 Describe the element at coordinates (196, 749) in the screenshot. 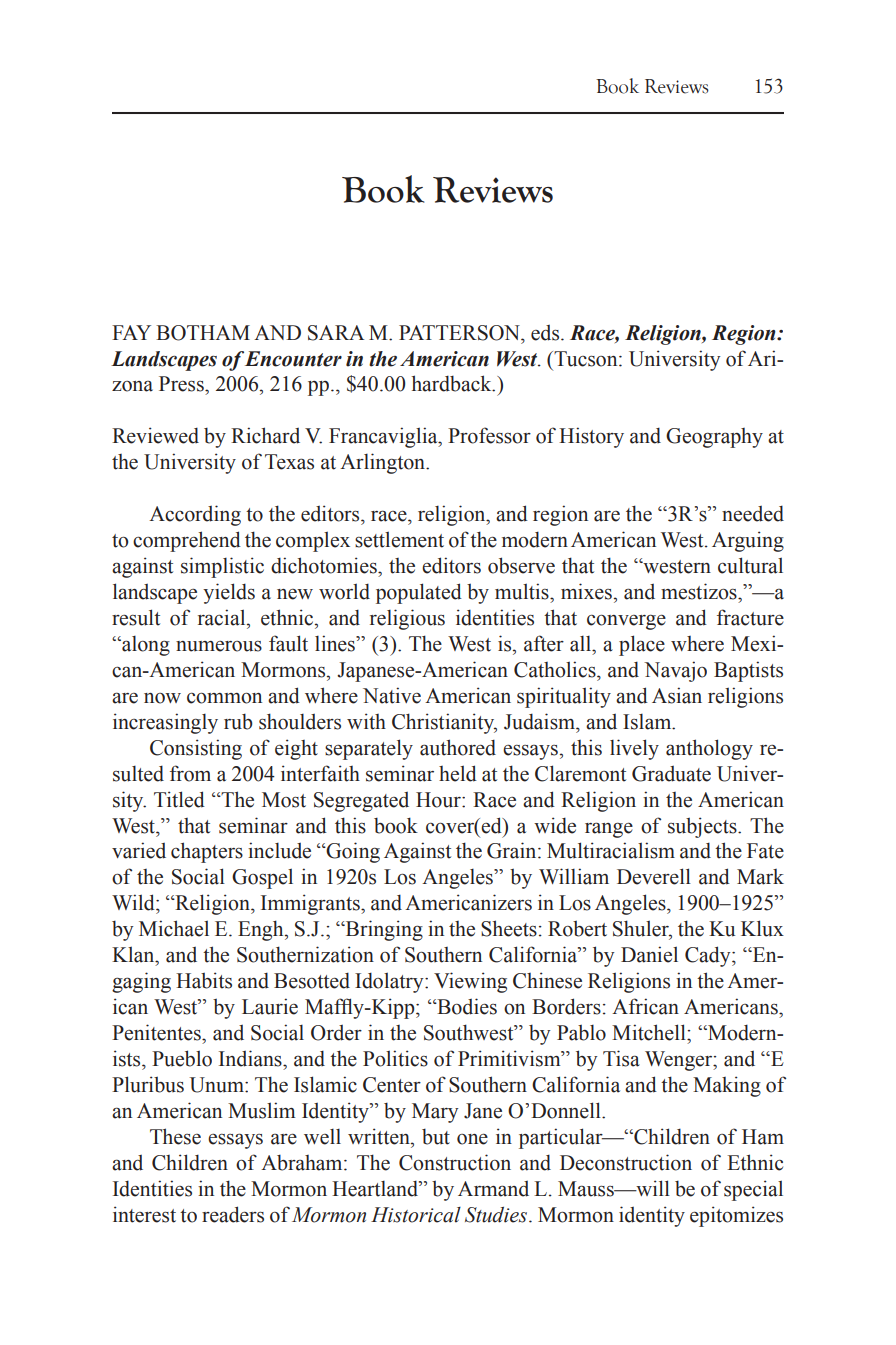

I see `Consisting` at that location.
